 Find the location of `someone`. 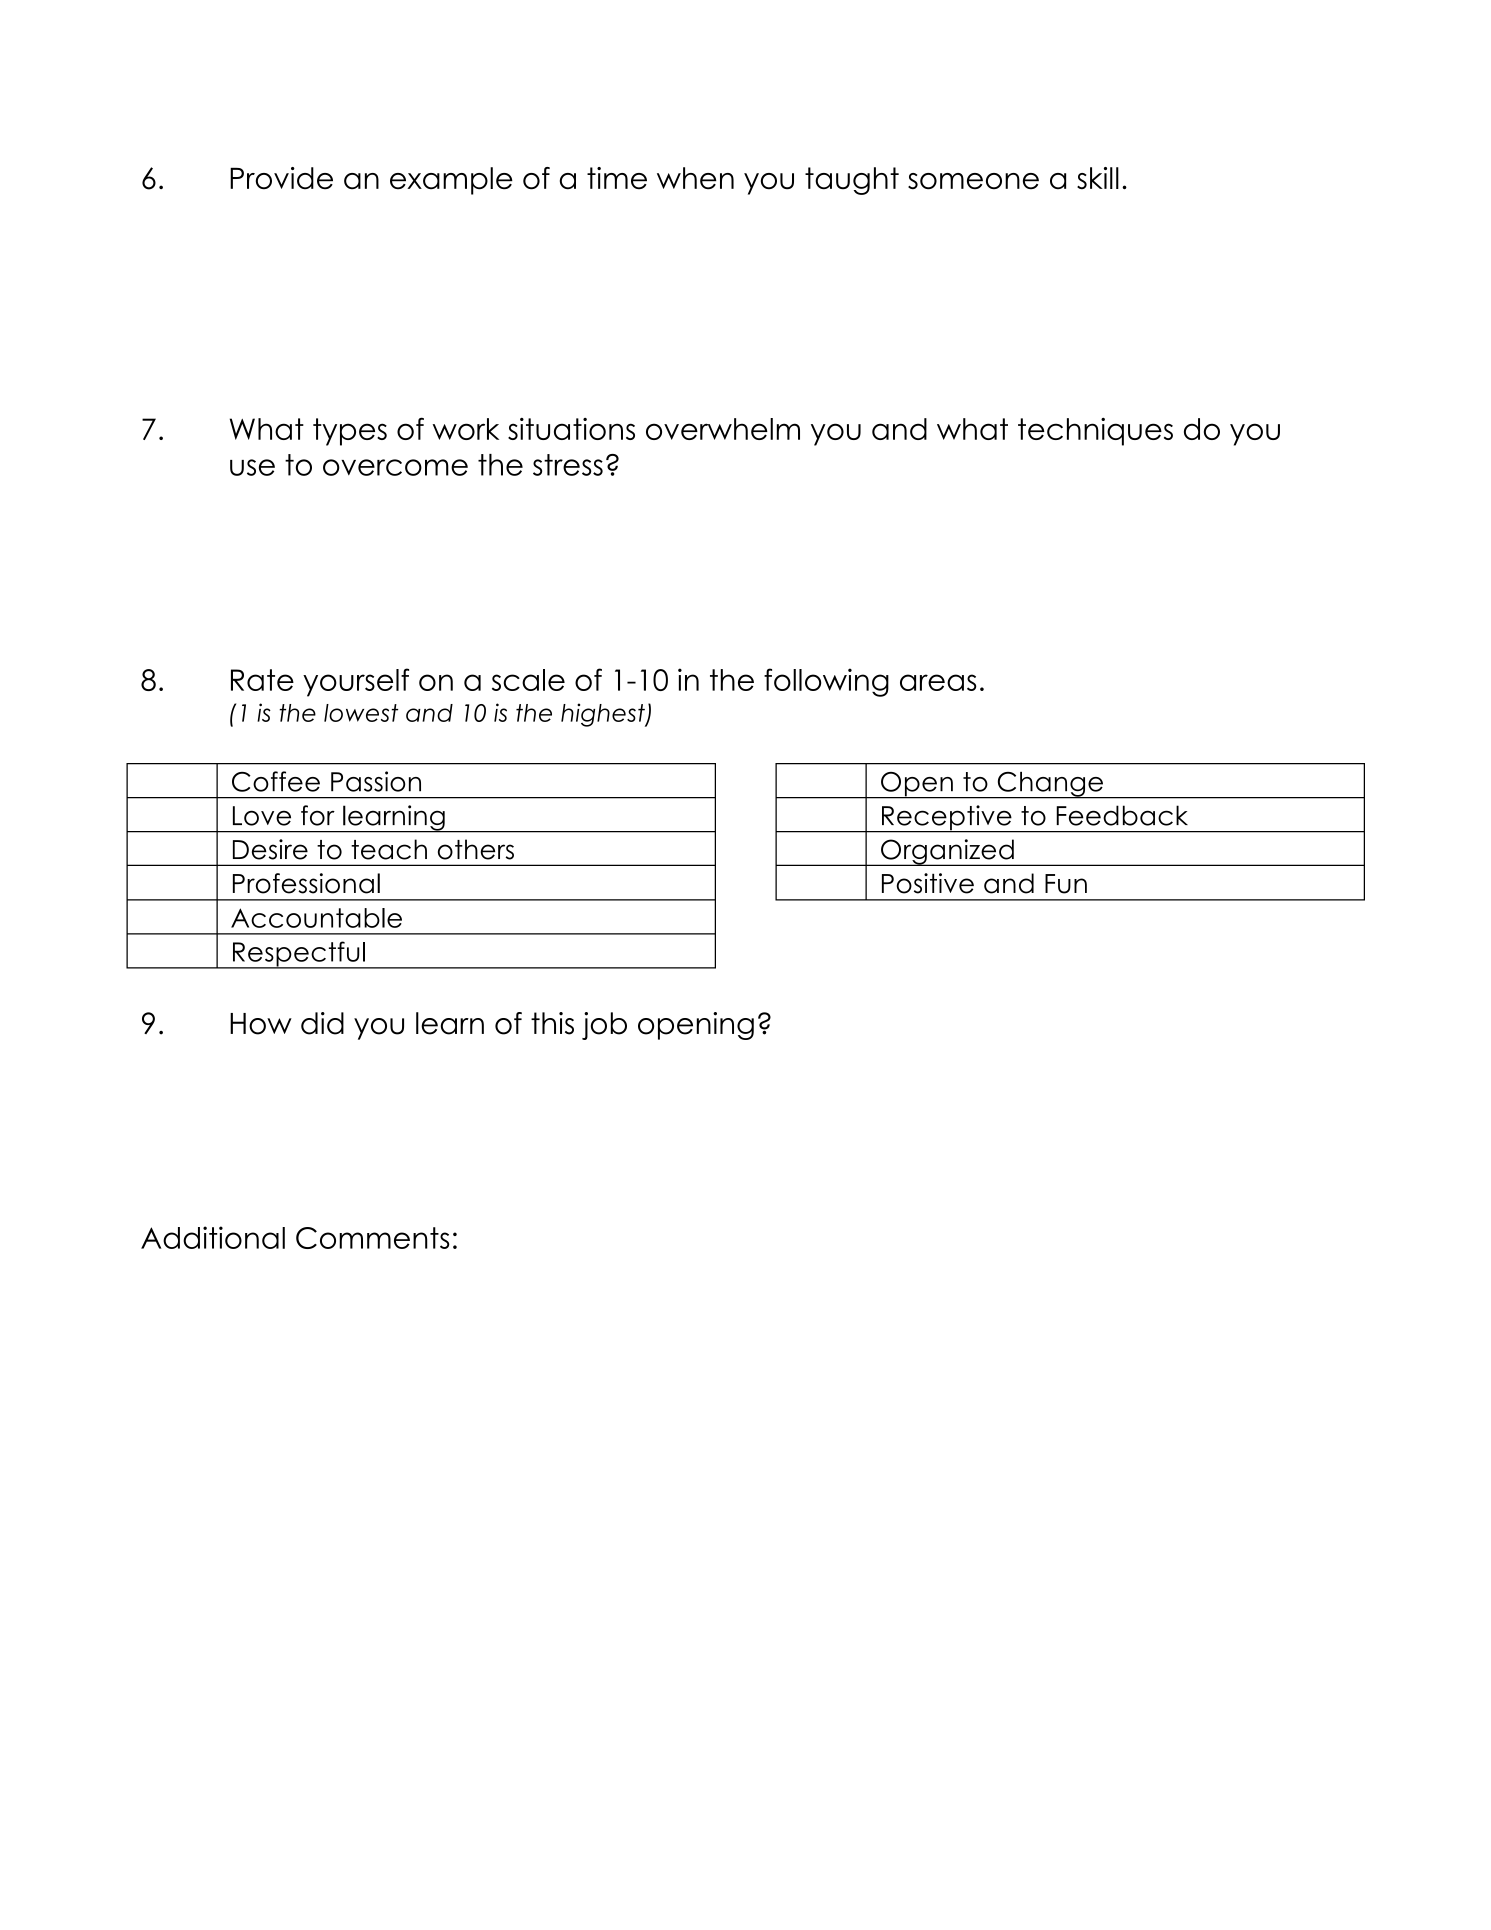

someone is located at coordinates (973, 181).
